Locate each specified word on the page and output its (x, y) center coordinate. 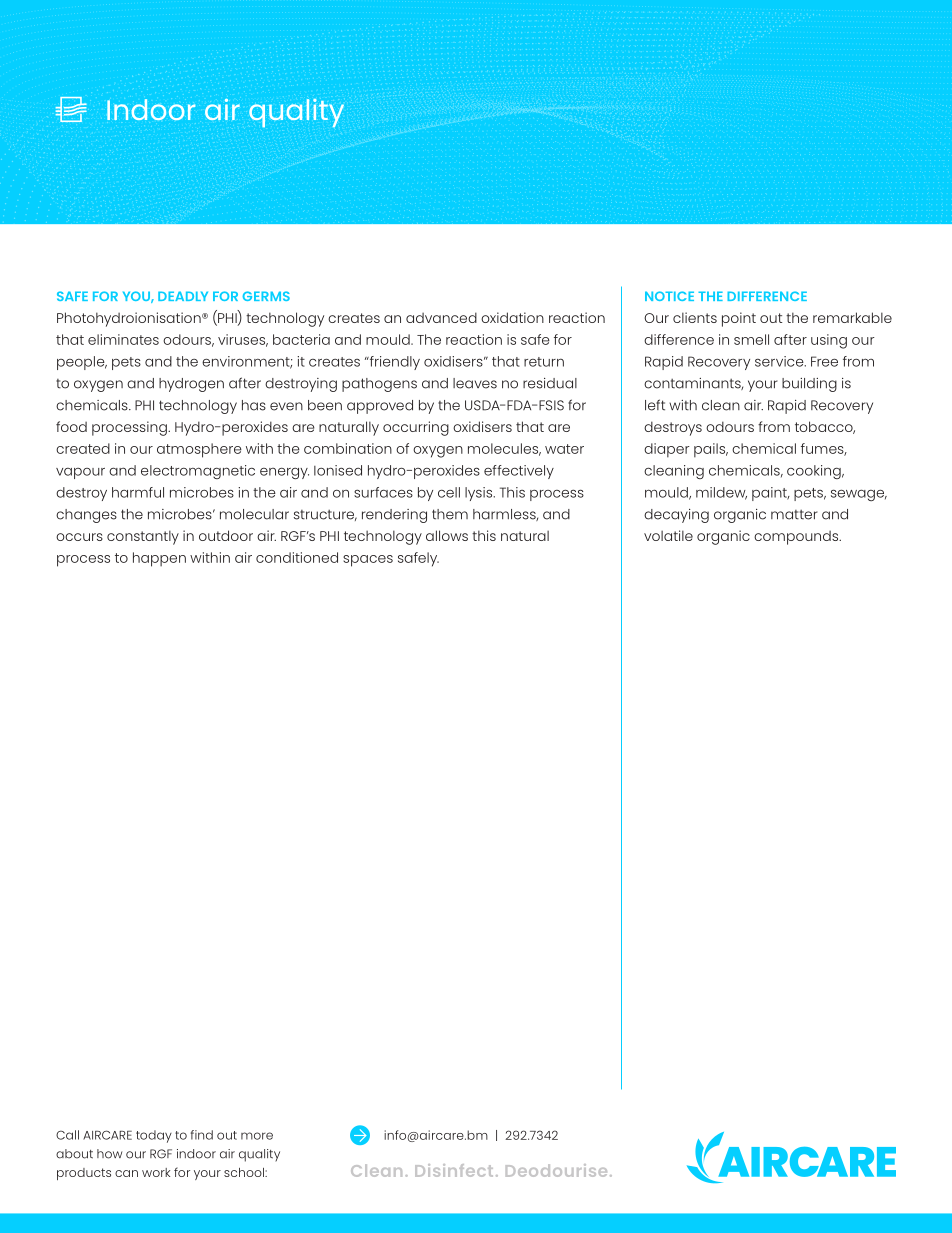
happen (159, 559)
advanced (441, 317)
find (202, 1135)
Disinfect (454, 1170)
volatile (668, 535)
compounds (797, 538)
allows (447, 535)
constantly (143, 537)
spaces (368, 561)
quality (259, 1155)
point (739, 319)
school (245, 1172)
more (257, 1136)
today (154, 1136)
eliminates (123, 339)
